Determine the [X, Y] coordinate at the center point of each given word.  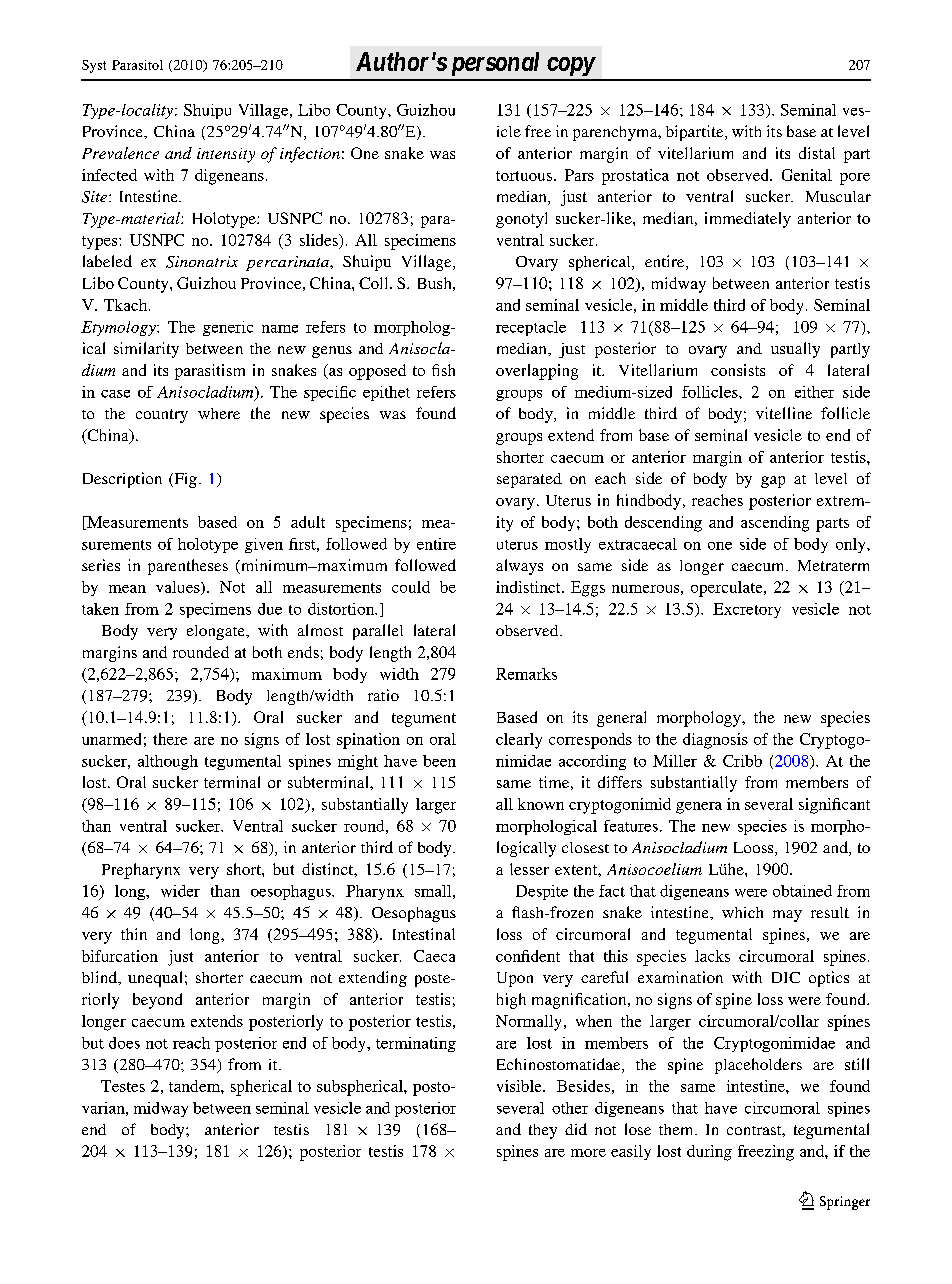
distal [817, 153]
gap [773, 482]
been [439, 761]
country [162, 416]
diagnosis [715, 741]
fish [443, 370]
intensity [226, 155]
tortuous [525, 176]
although [168, 762]
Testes [123, 1086]
